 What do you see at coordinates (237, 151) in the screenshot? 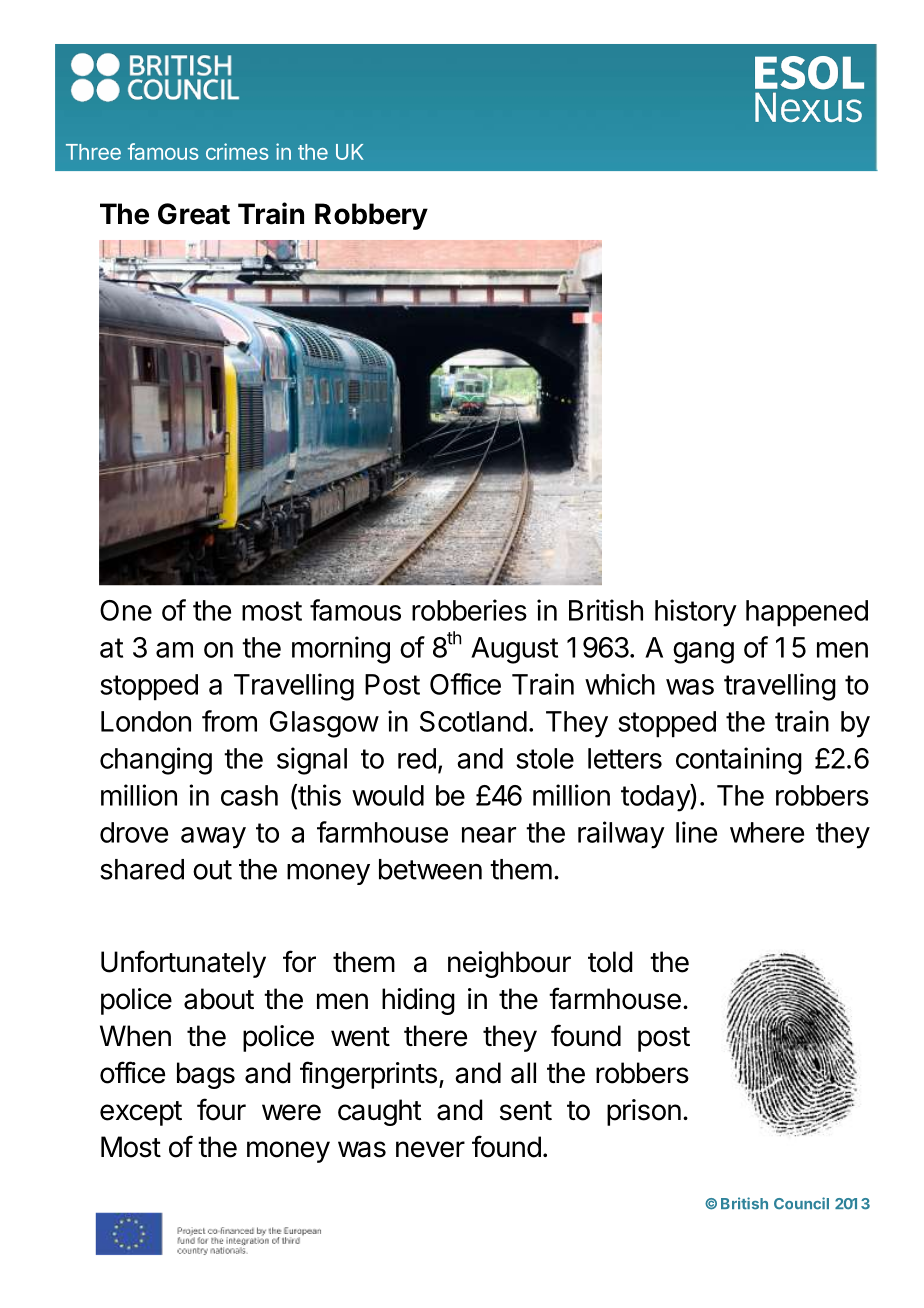
I see `crimes` at bounding box center [237, 151].
